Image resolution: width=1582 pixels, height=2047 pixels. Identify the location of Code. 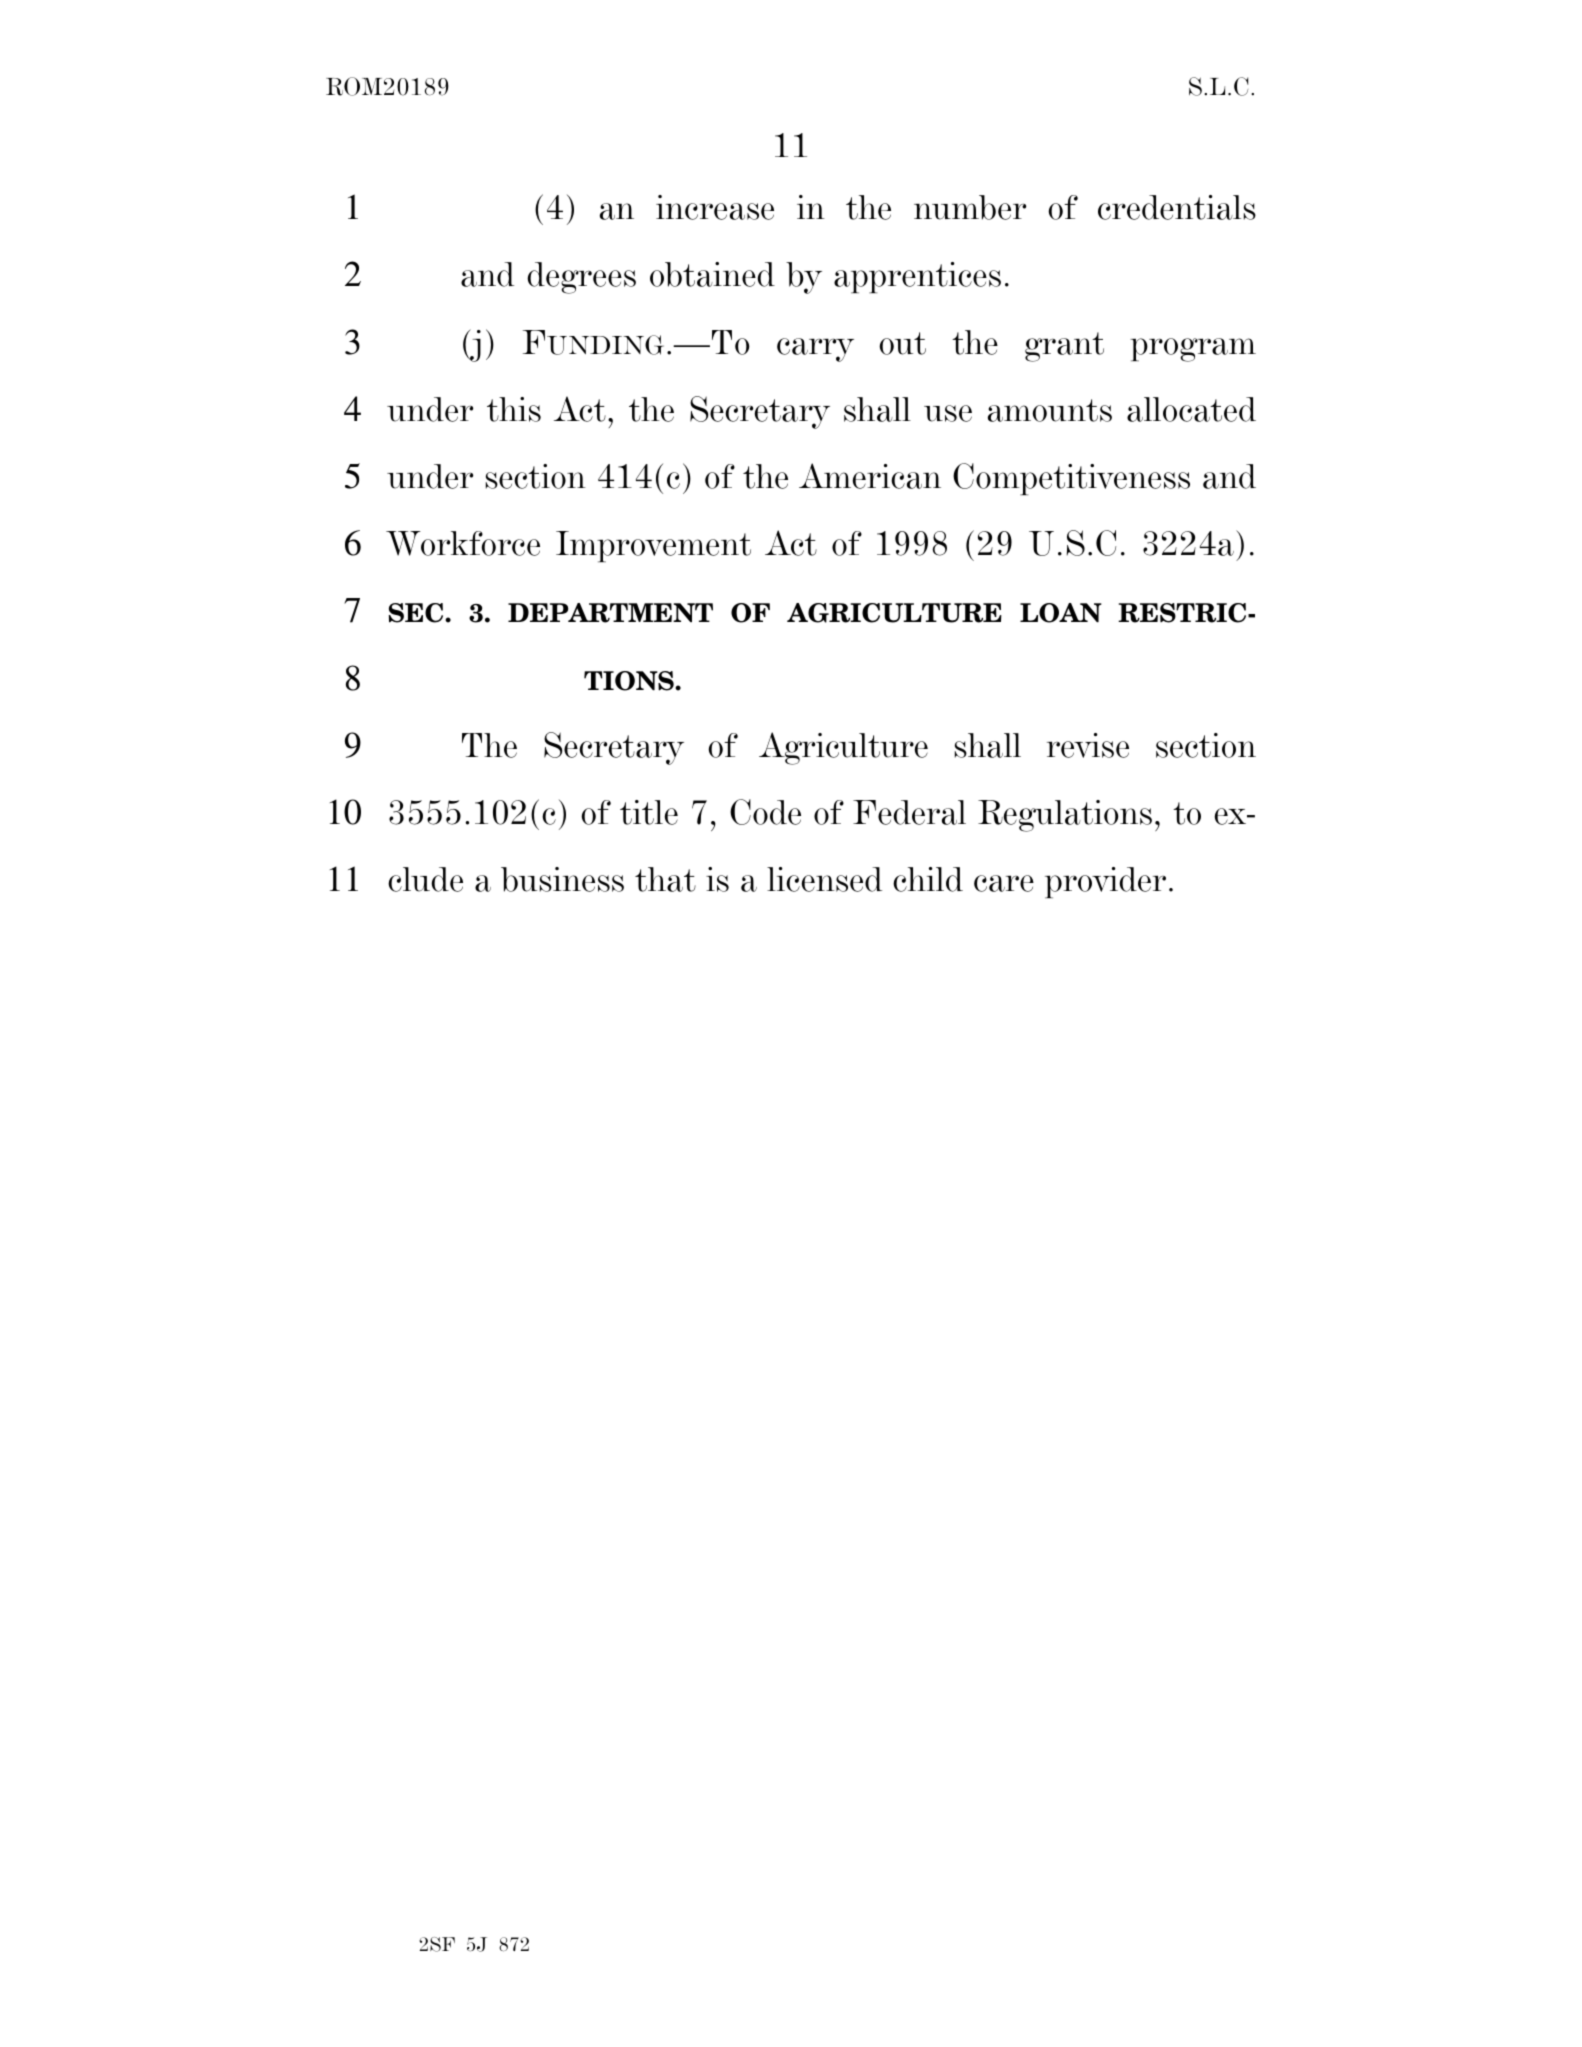
(765, 812).
